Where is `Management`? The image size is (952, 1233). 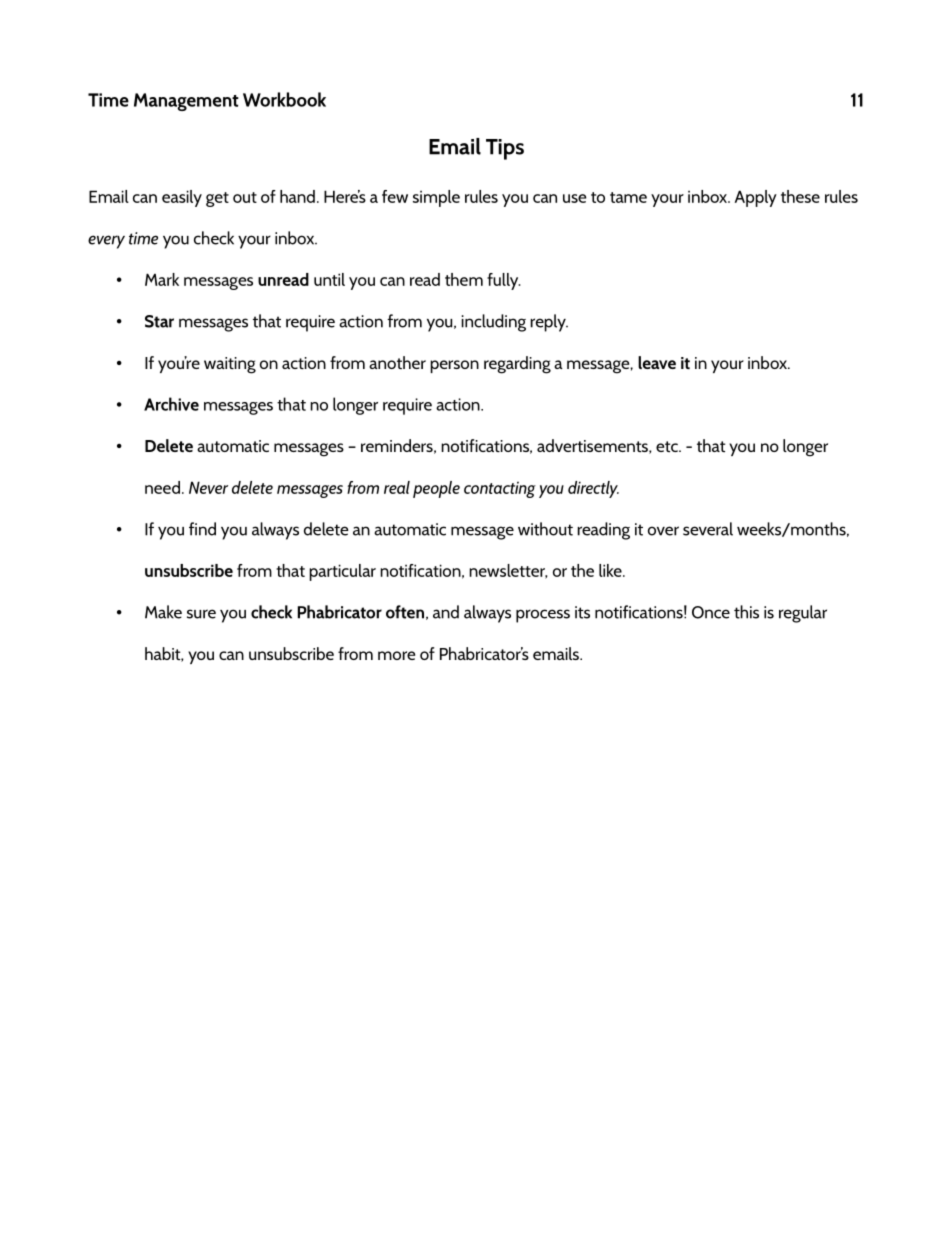
Management is located at coordinates (186, 102).
